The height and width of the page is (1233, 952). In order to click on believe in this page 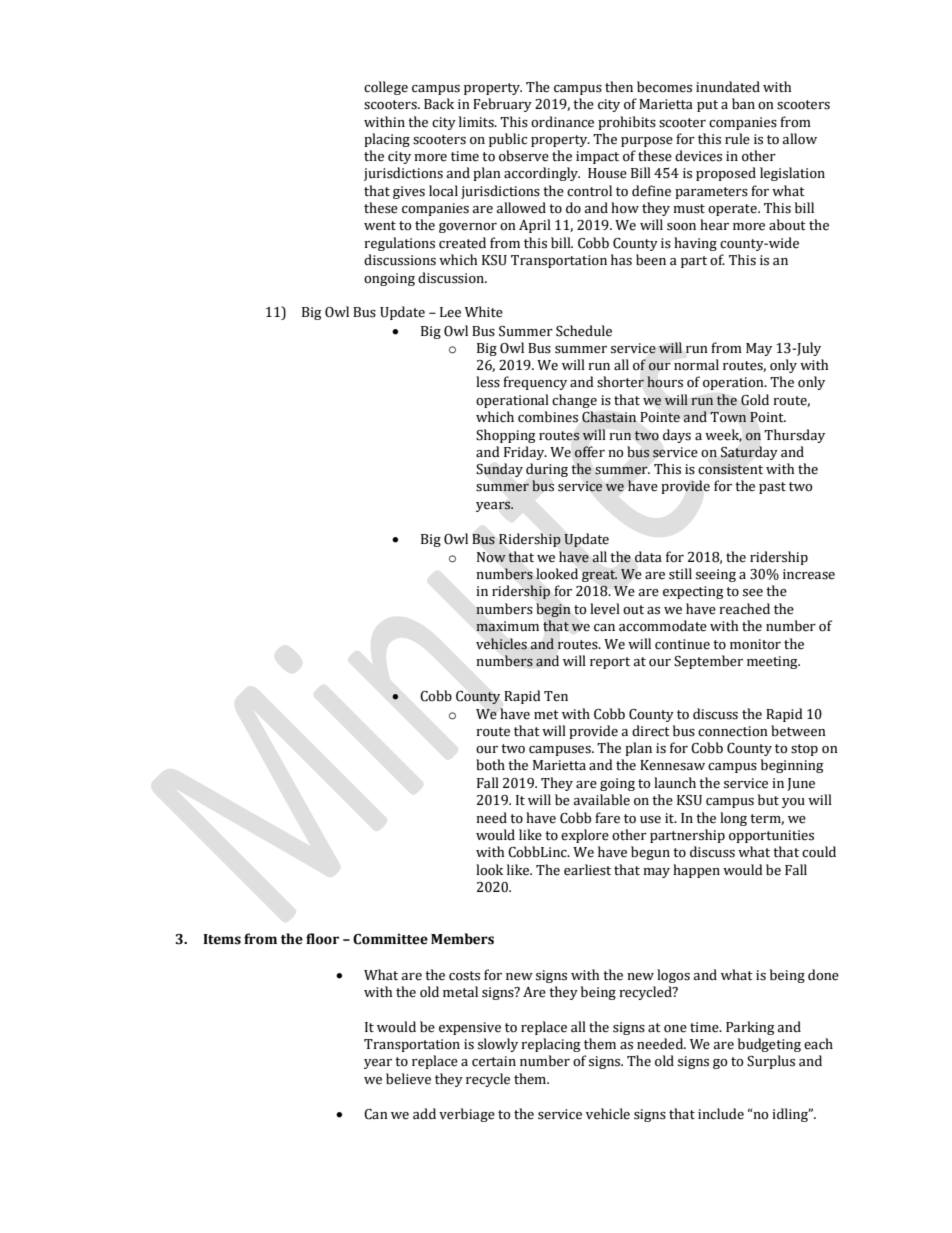, I will do `click(408, 1079)`.
